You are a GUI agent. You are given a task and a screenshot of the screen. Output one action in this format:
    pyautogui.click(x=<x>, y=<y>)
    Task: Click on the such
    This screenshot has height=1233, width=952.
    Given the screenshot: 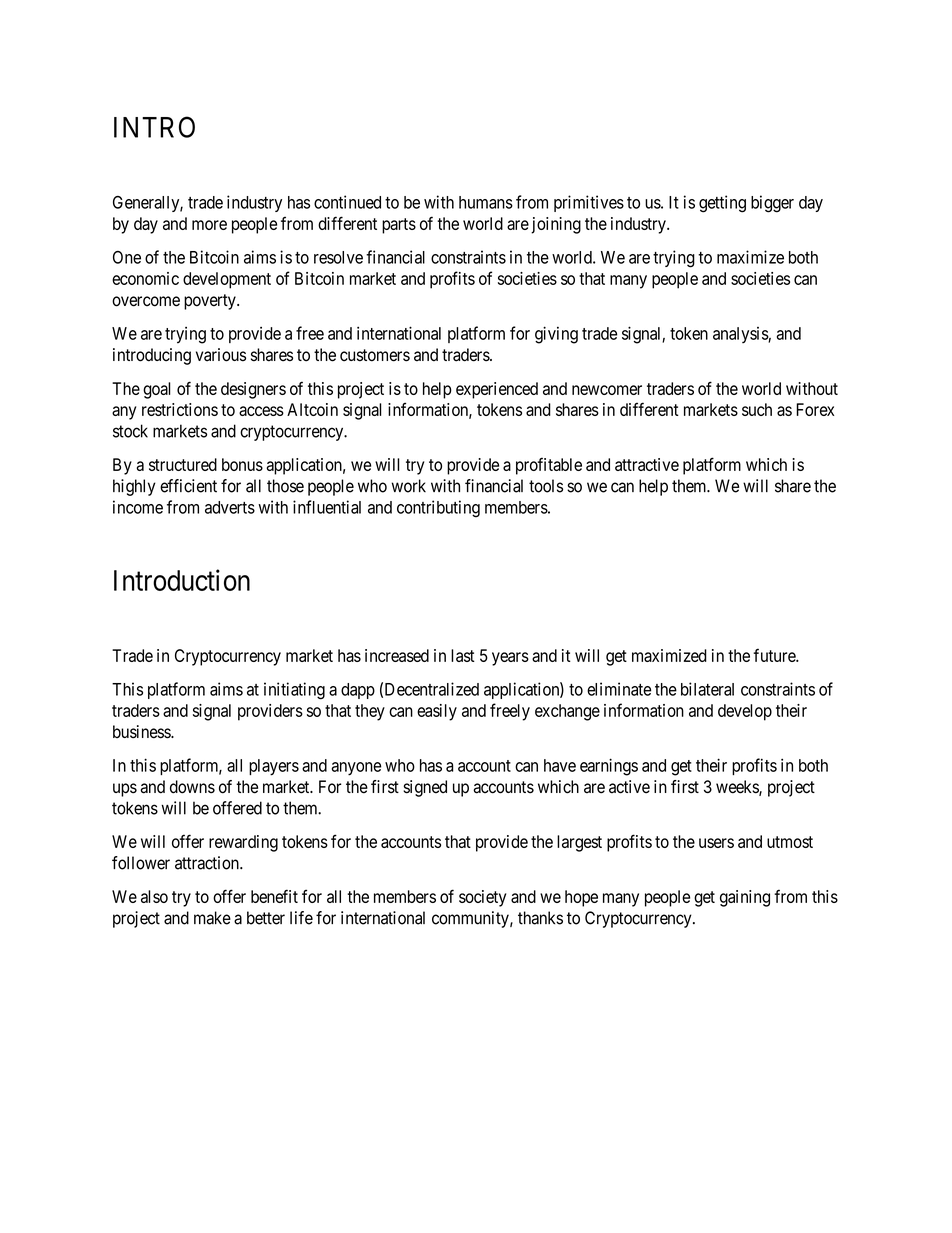 What is the action you would take?
    pyautogui.click(x=757, y=409)
